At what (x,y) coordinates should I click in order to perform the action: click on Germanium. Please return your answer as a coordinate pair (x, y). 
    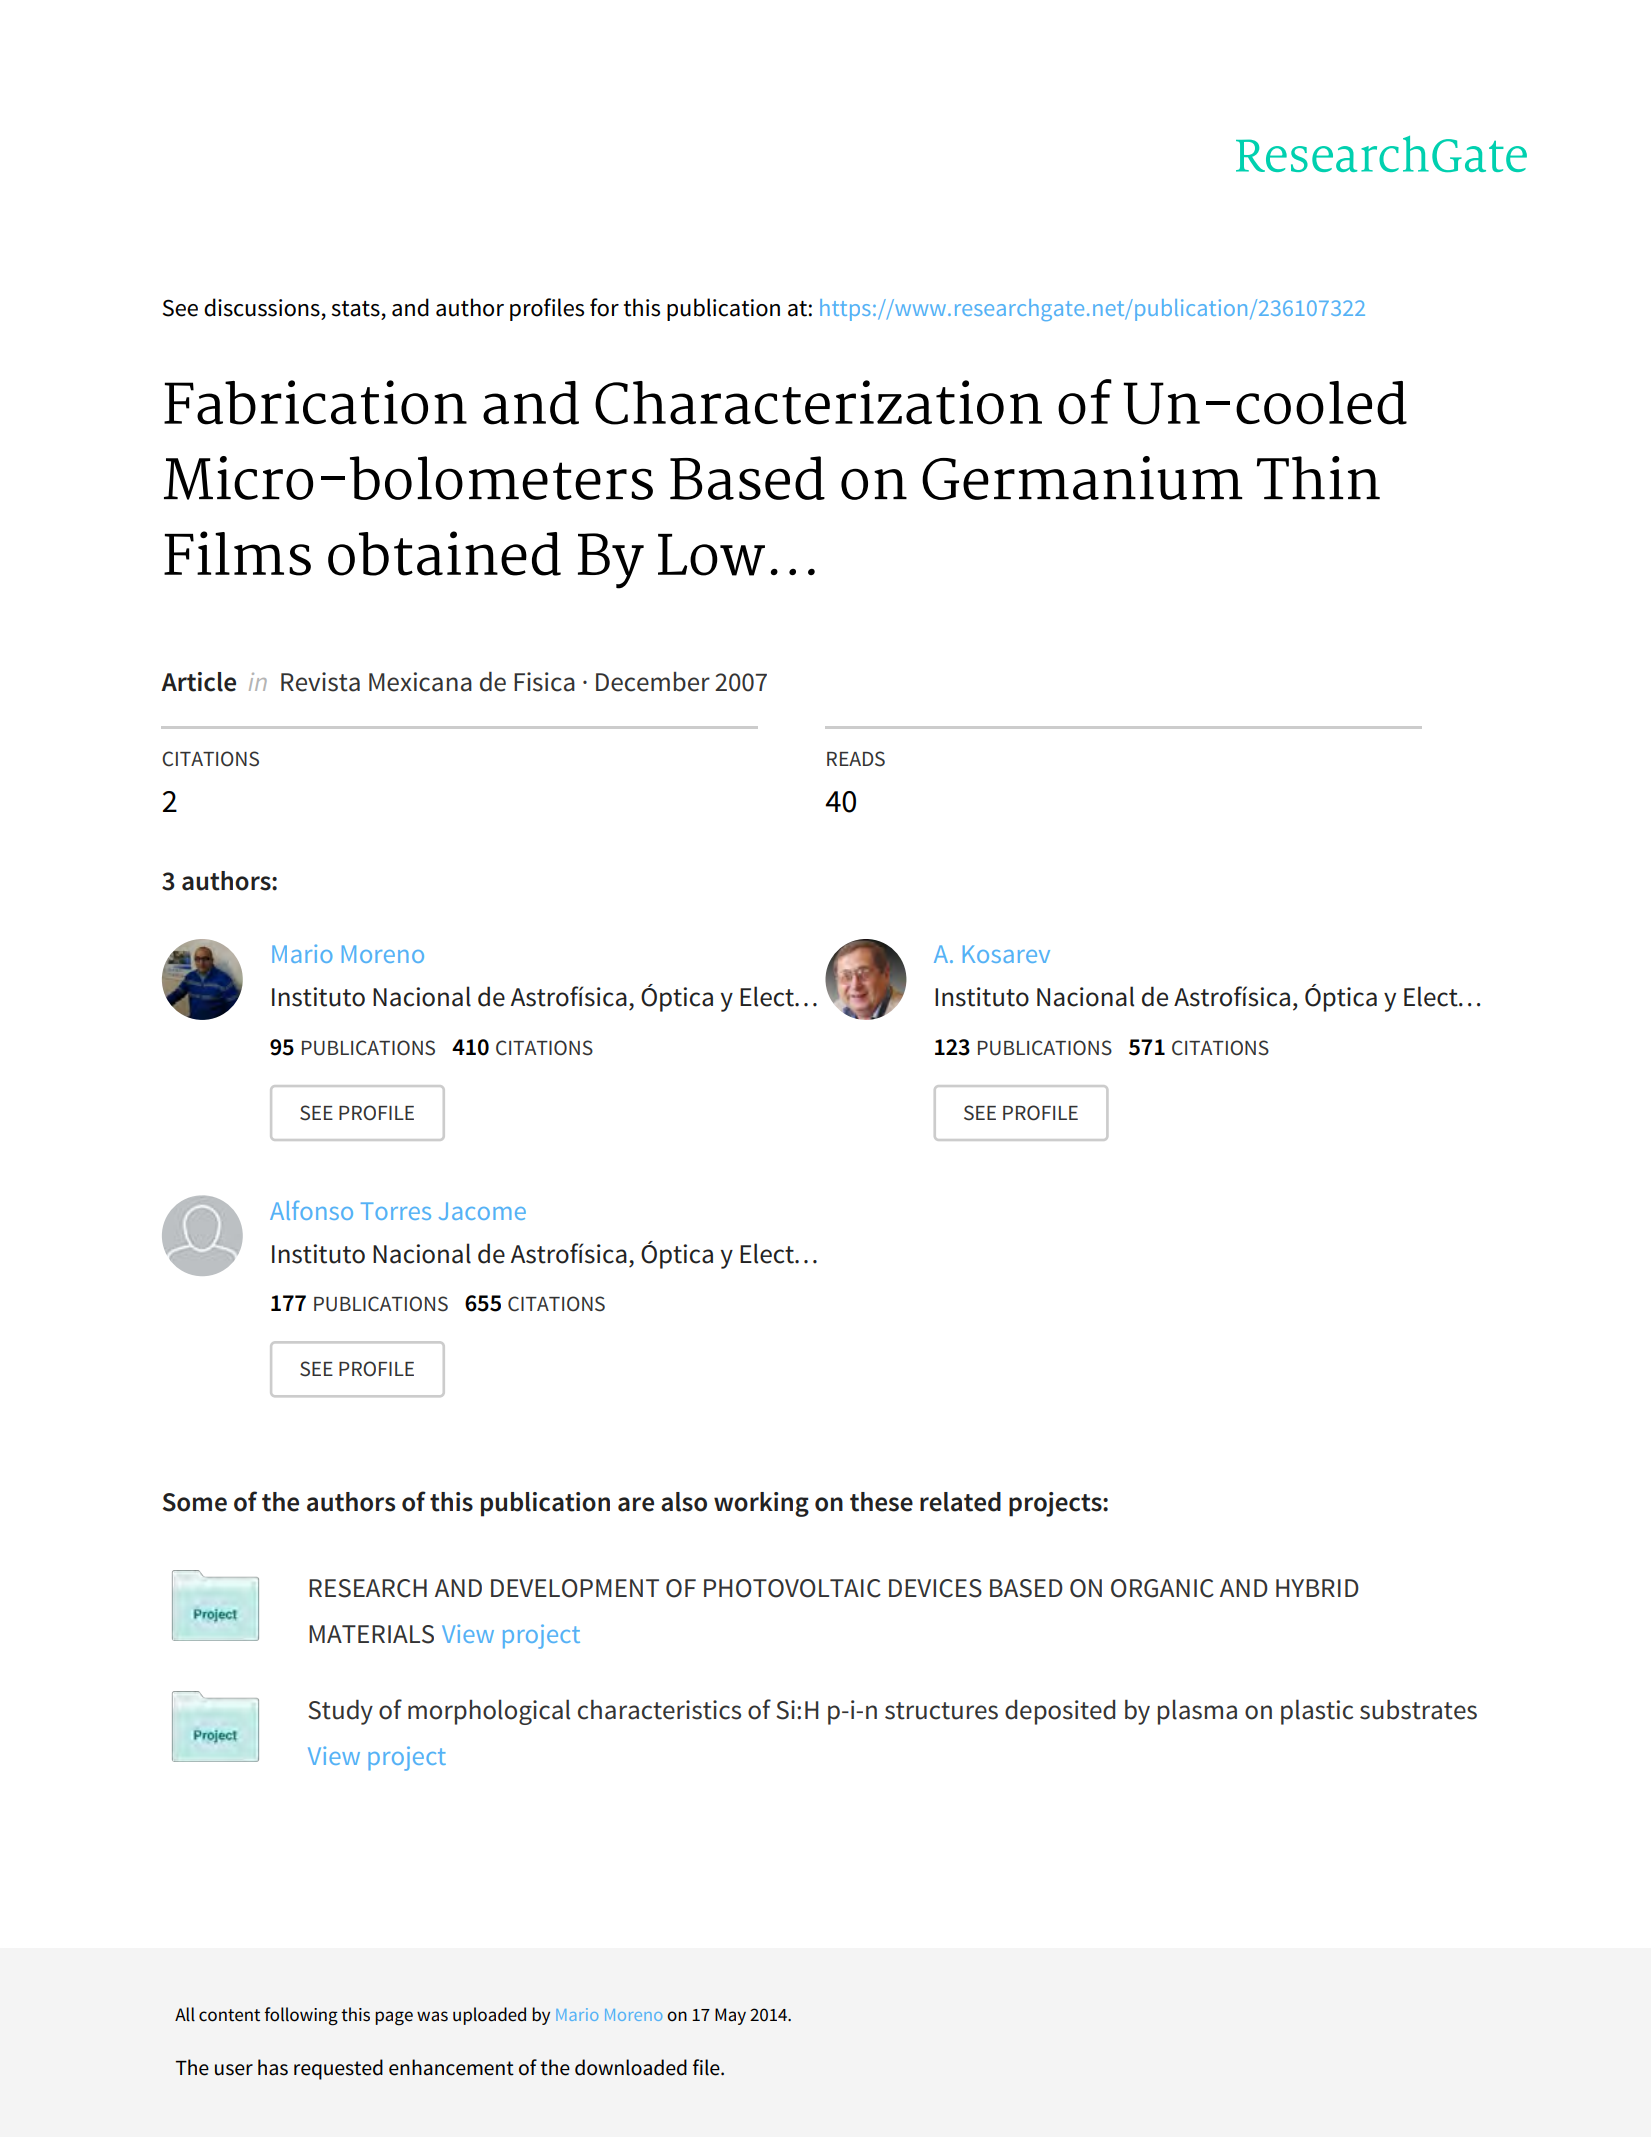
    Looking at the image, I should click on (1082, 478).
